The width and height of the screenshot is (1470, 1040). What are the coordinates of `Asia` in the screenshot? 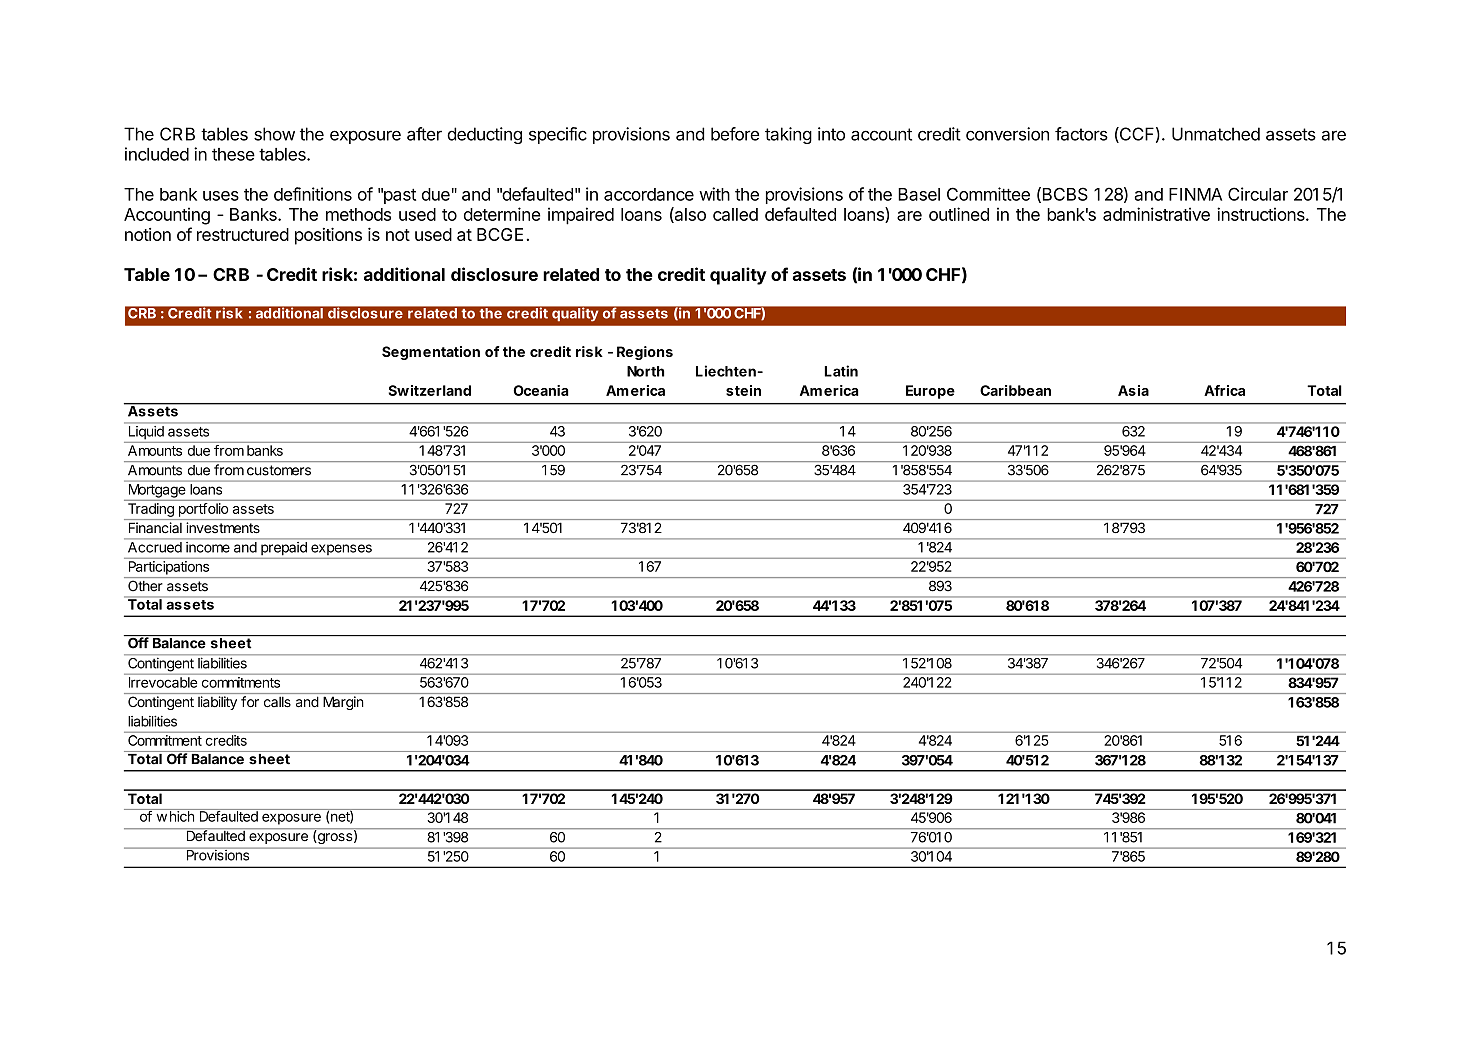 It's located at (1133, 390).
